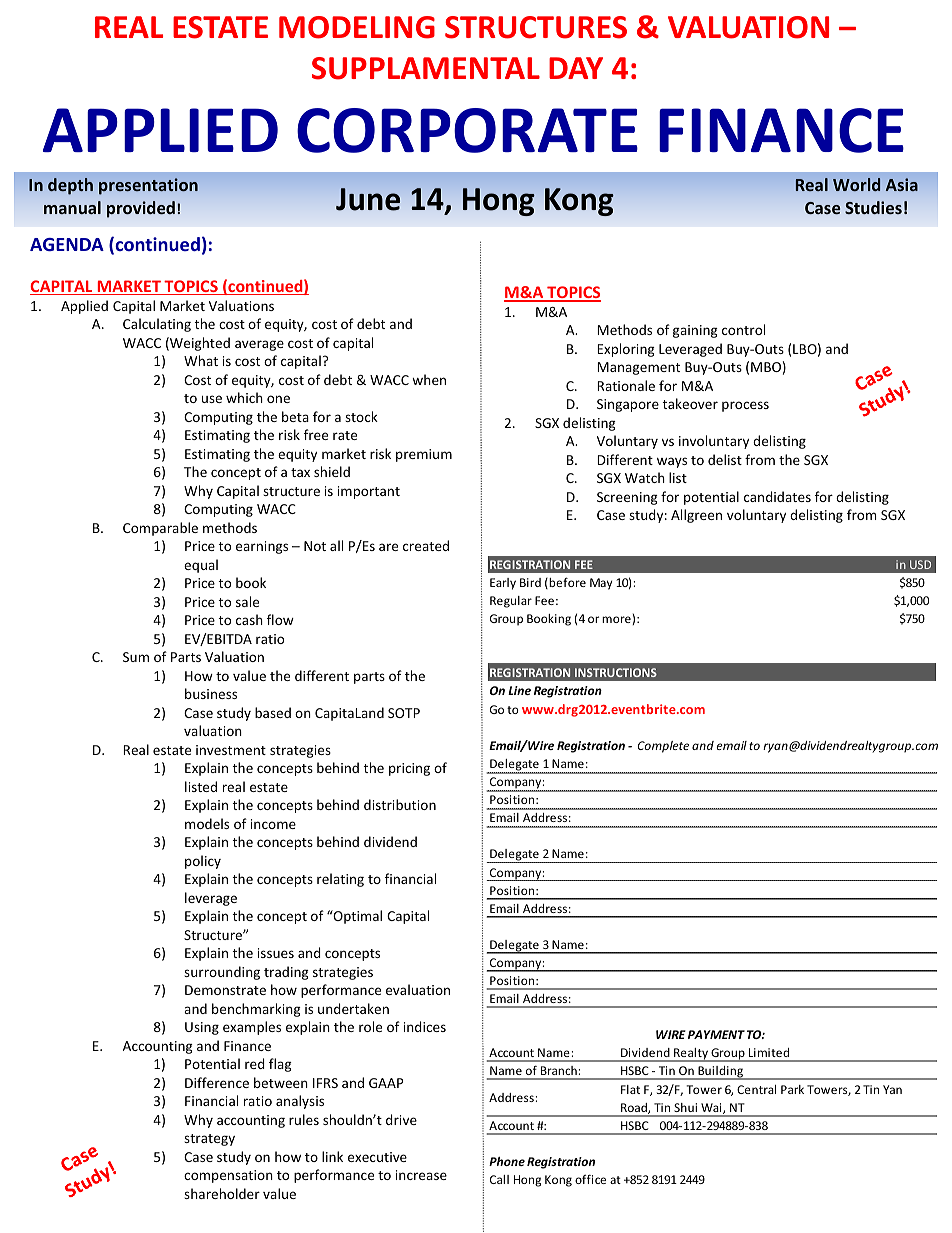  What do you see at coordinates (429, 379) in the image?
I see `when` at bounding box center [429, 379].
